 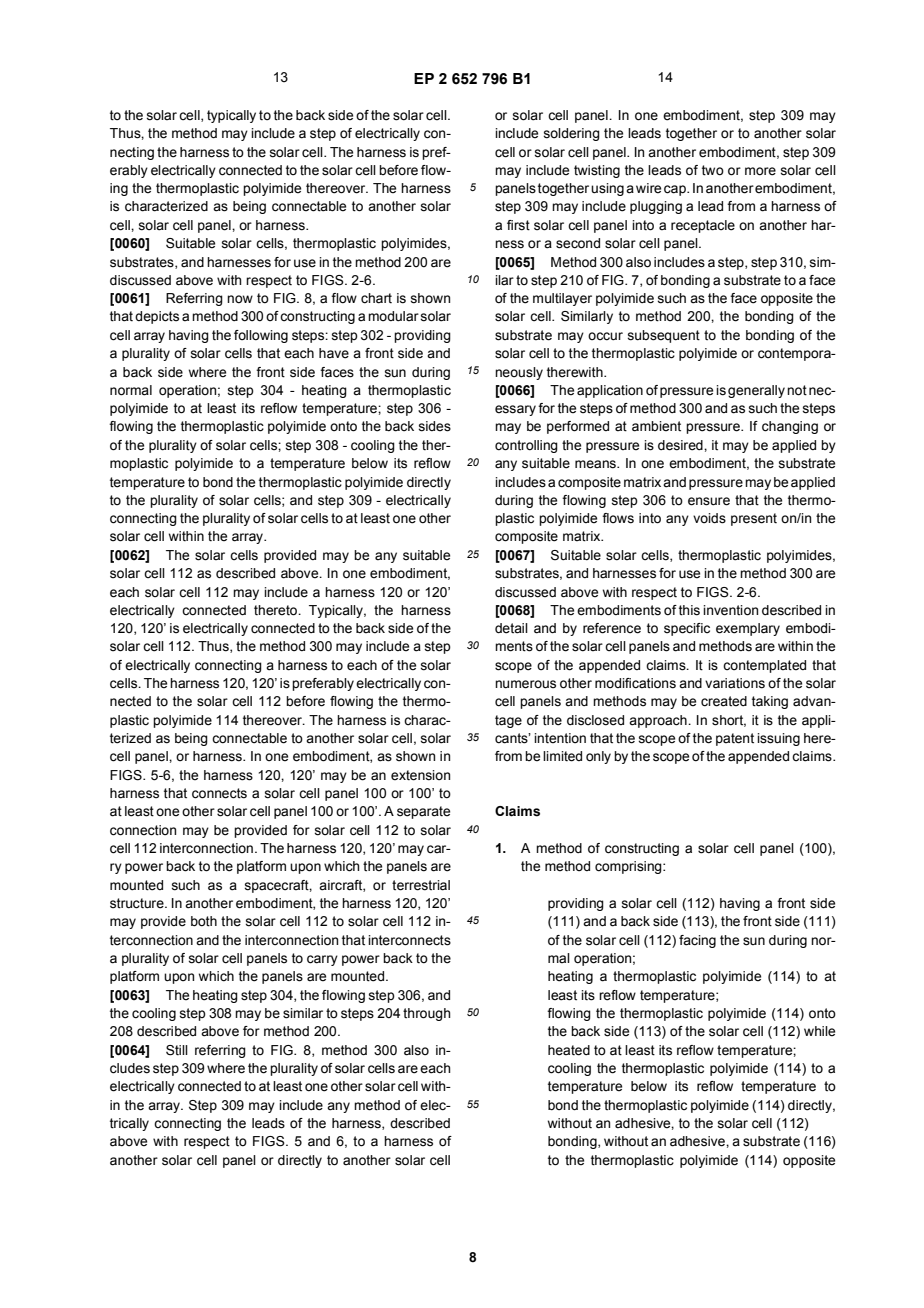 I want to click on first, so click(x=518, y=225).
